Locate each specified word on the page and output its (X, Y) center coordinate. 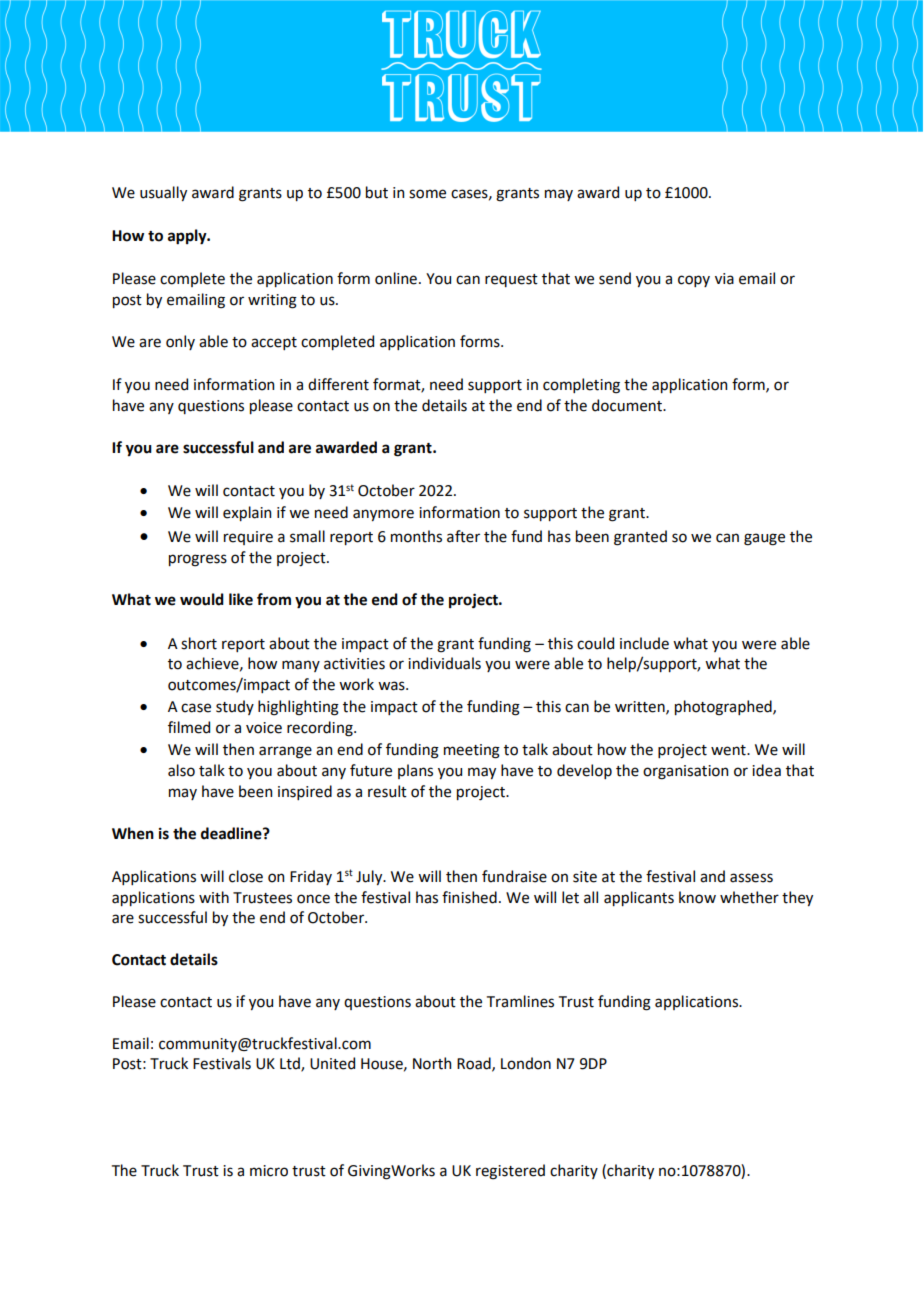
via (724, 279)
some (427, 194)
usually (163, 193)
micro (269, 1171)
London (526, 1063)
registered (510, 1172)
